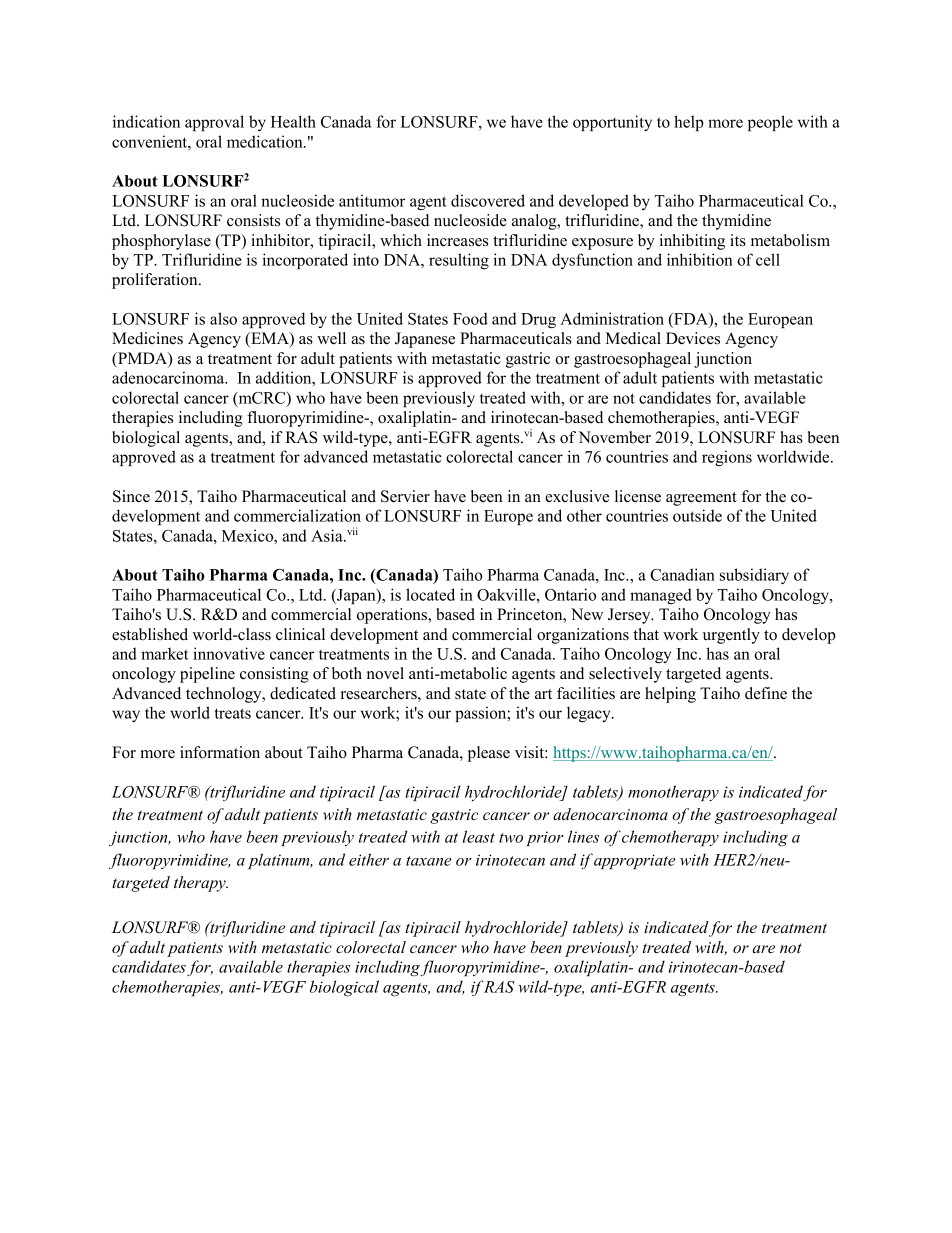 The width and height of the screenshot is (952, 1233). What do you see at coordinates (727, 458) in the screenshot?
I see `regions` at bounding box center [727, 458].
